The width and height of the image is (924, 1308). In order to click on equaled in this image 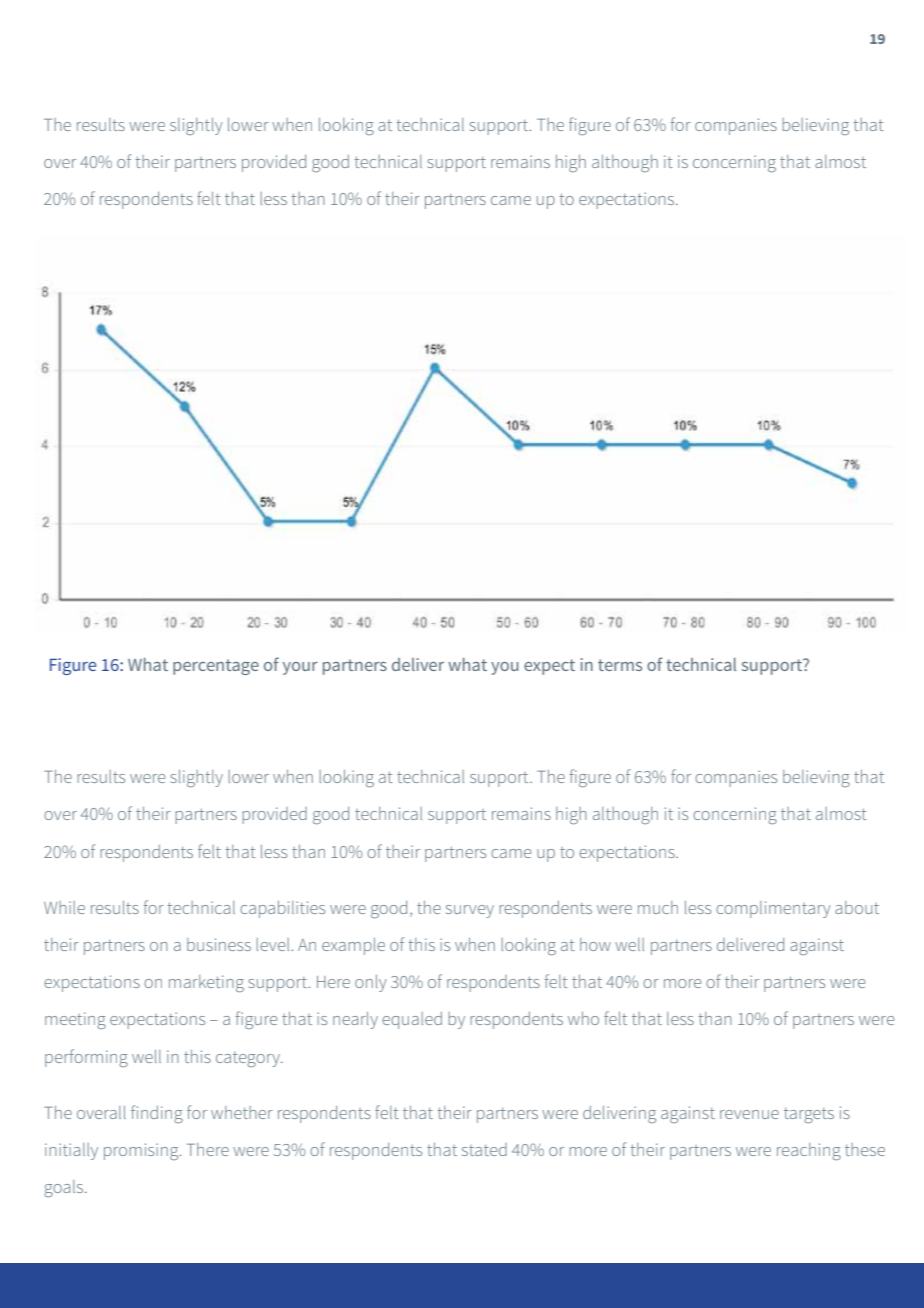, I will do `click(412, 1020)`.
